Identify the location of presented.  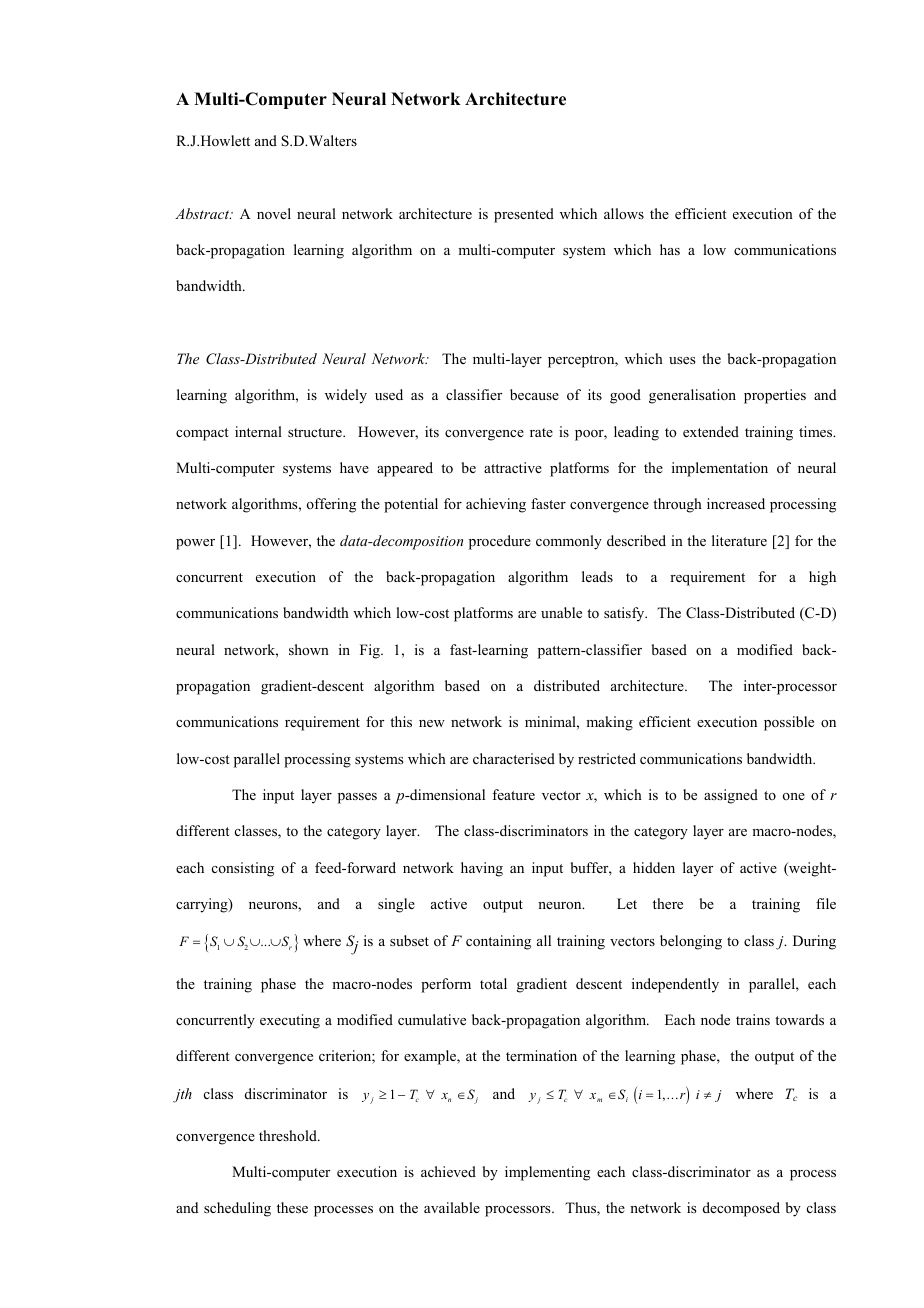
(524, 215).
